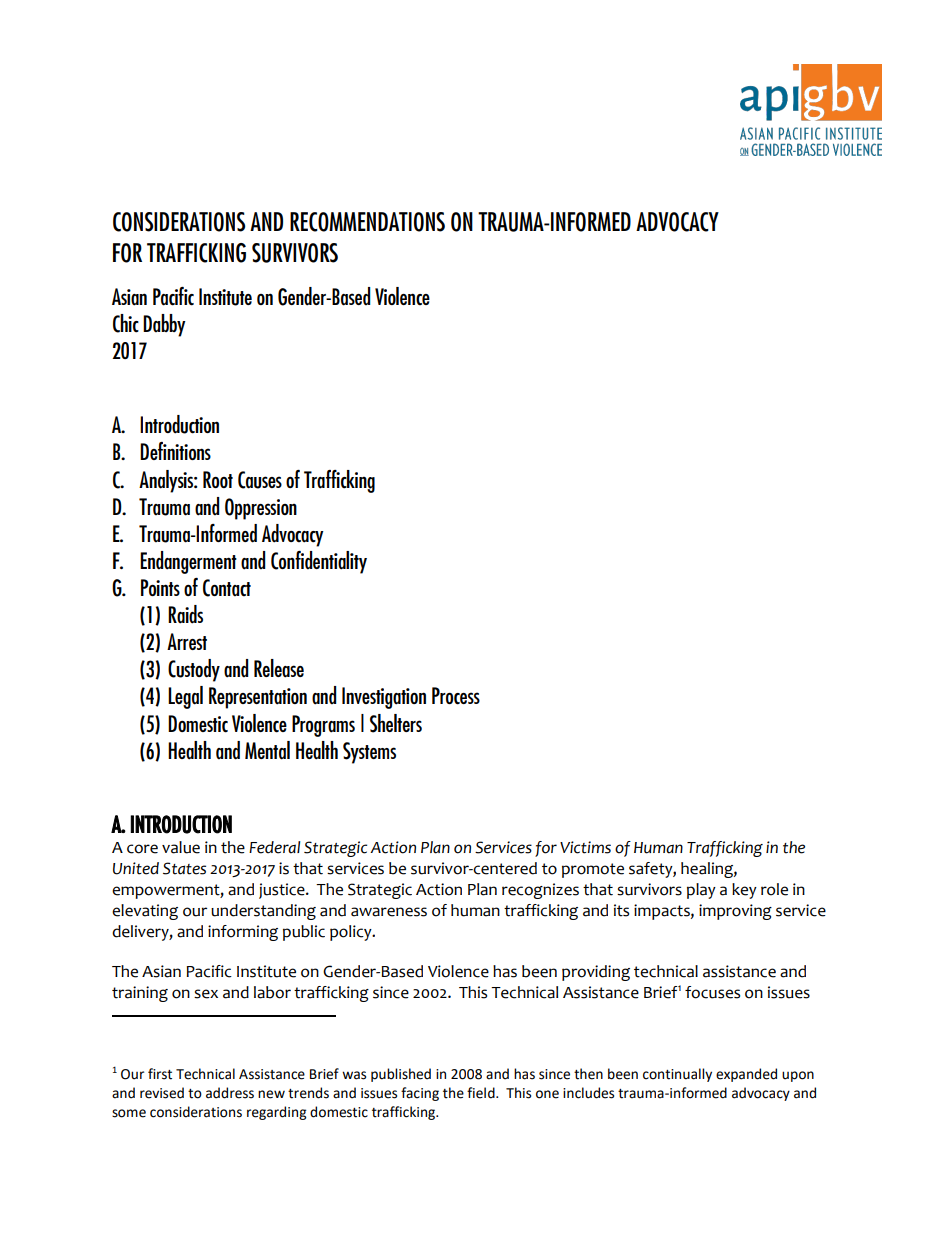  What do you see at coordinates (456, 696) in the page?
I see `Process` at bounding box center [456, 696].
